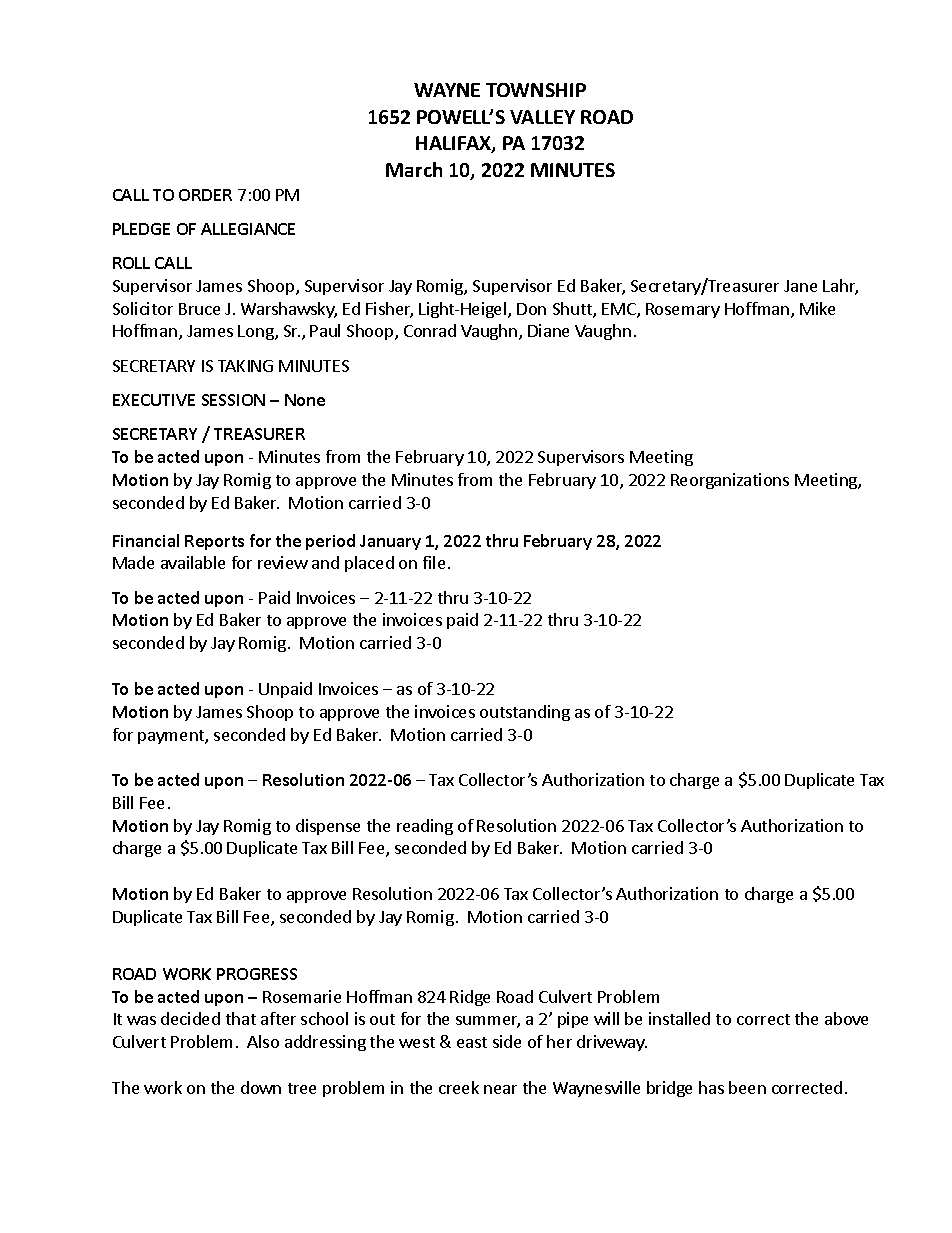 The image size is (952, 1233). Describe the element at coordinates (472, 1042) in the image. I see `east` at that location.
